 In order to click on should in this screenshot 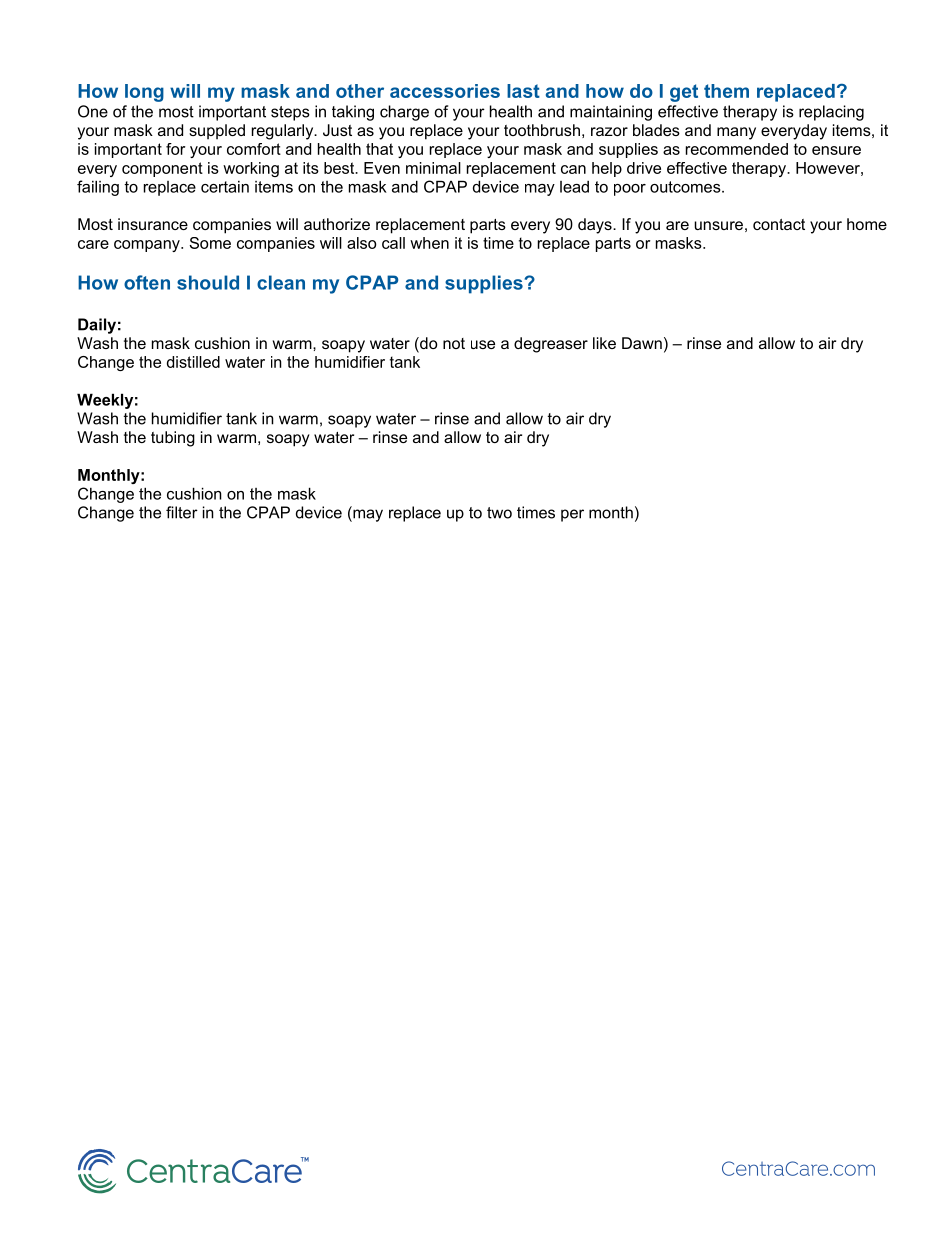, I will do `click(208, 282)`.
